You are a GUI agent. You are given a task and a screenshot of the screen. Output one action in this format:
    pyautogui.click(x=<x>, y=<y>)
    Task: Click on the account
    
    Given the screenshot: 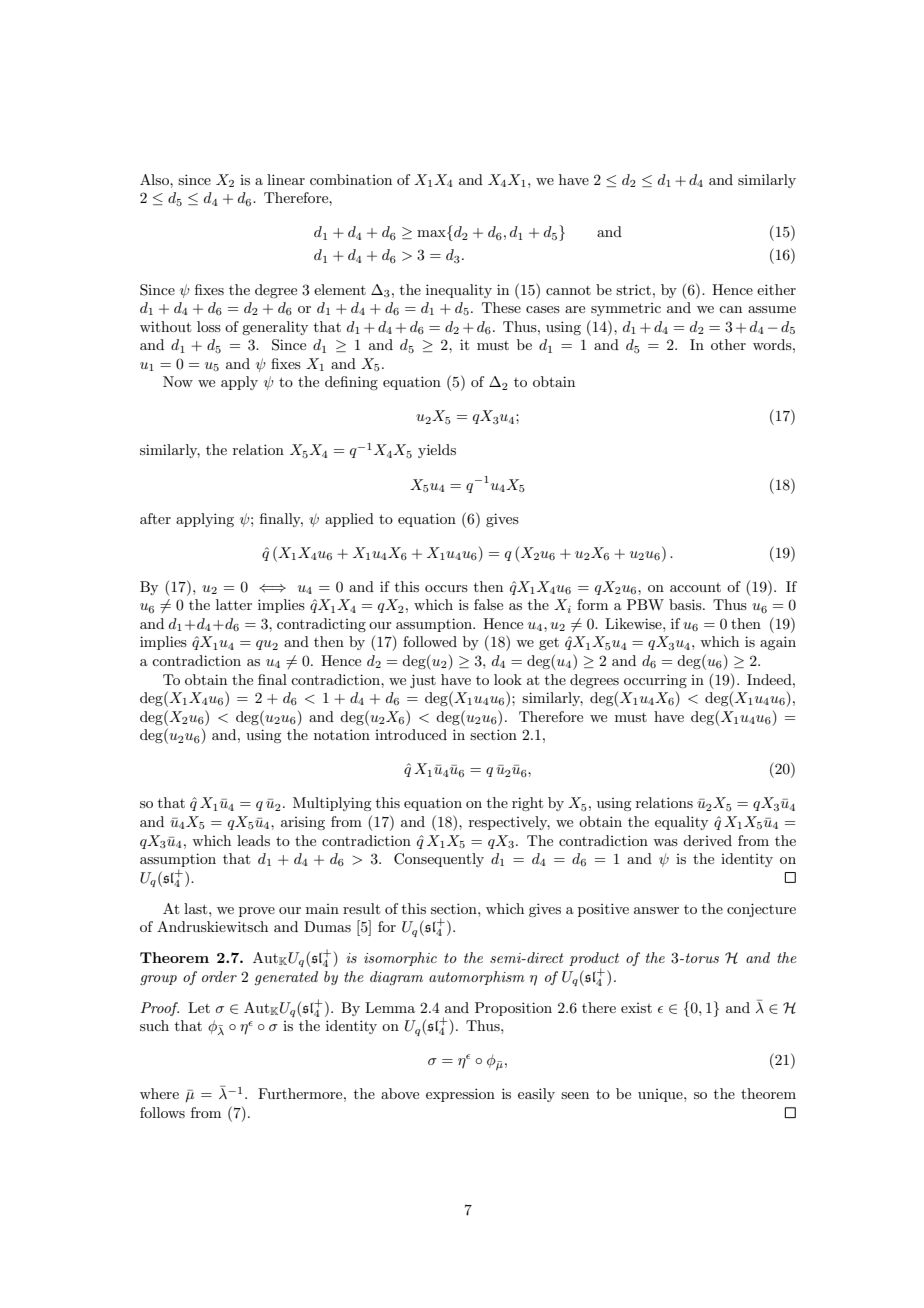 What is the action you would take?
    pyautogui.click(x=695, y=587)
